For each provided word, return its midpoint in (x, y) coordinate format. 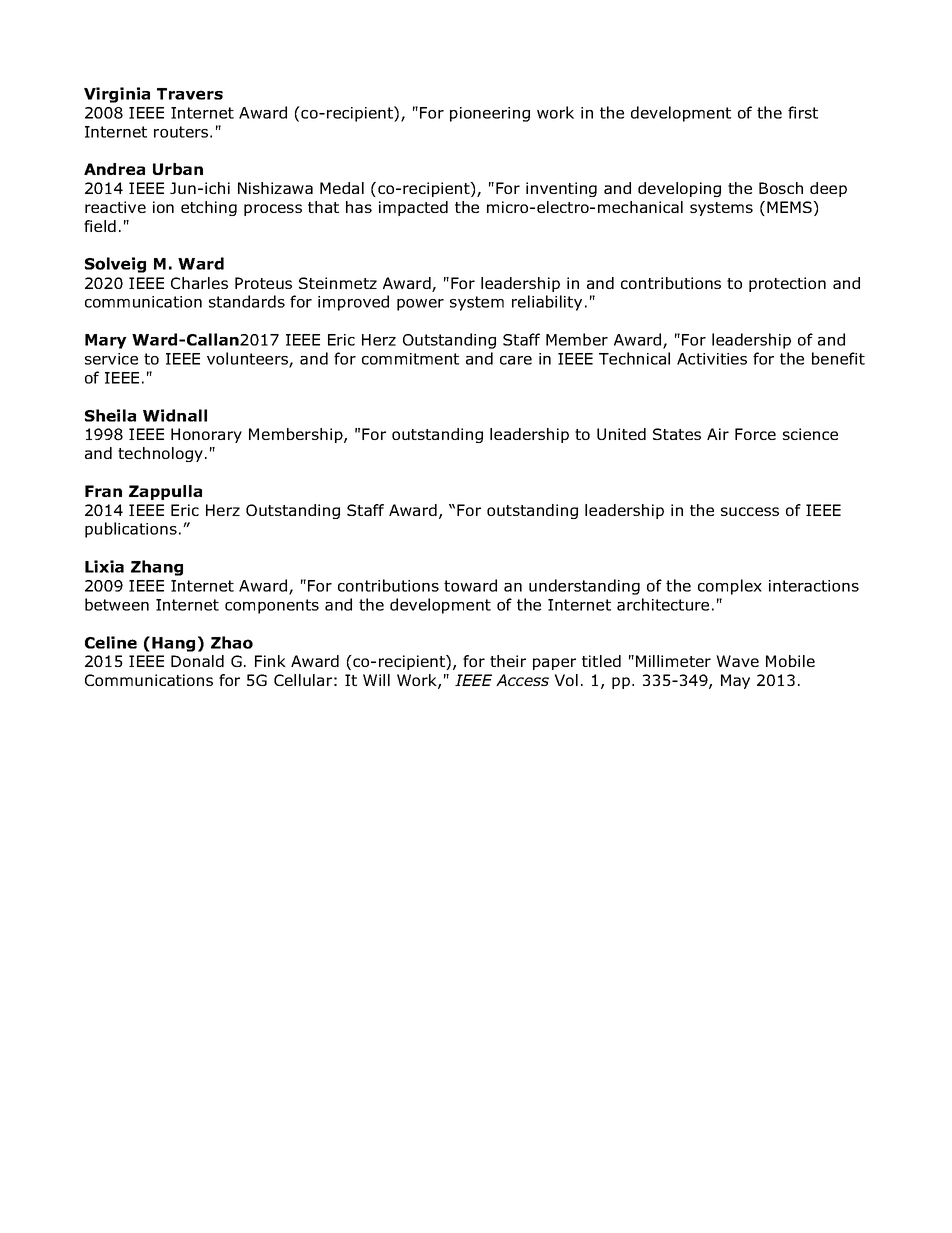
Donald (197, 661)
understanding (584, 587)
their (508, 661)
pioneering (490, 114)
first (803, 112)
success (750, 511)
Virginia (117, 95)
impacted (413, 208)
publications (131, 530)
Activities (712, 359)
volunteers (248, 359)
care (516, 360)
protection (787, 284)
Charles (199, 283)
